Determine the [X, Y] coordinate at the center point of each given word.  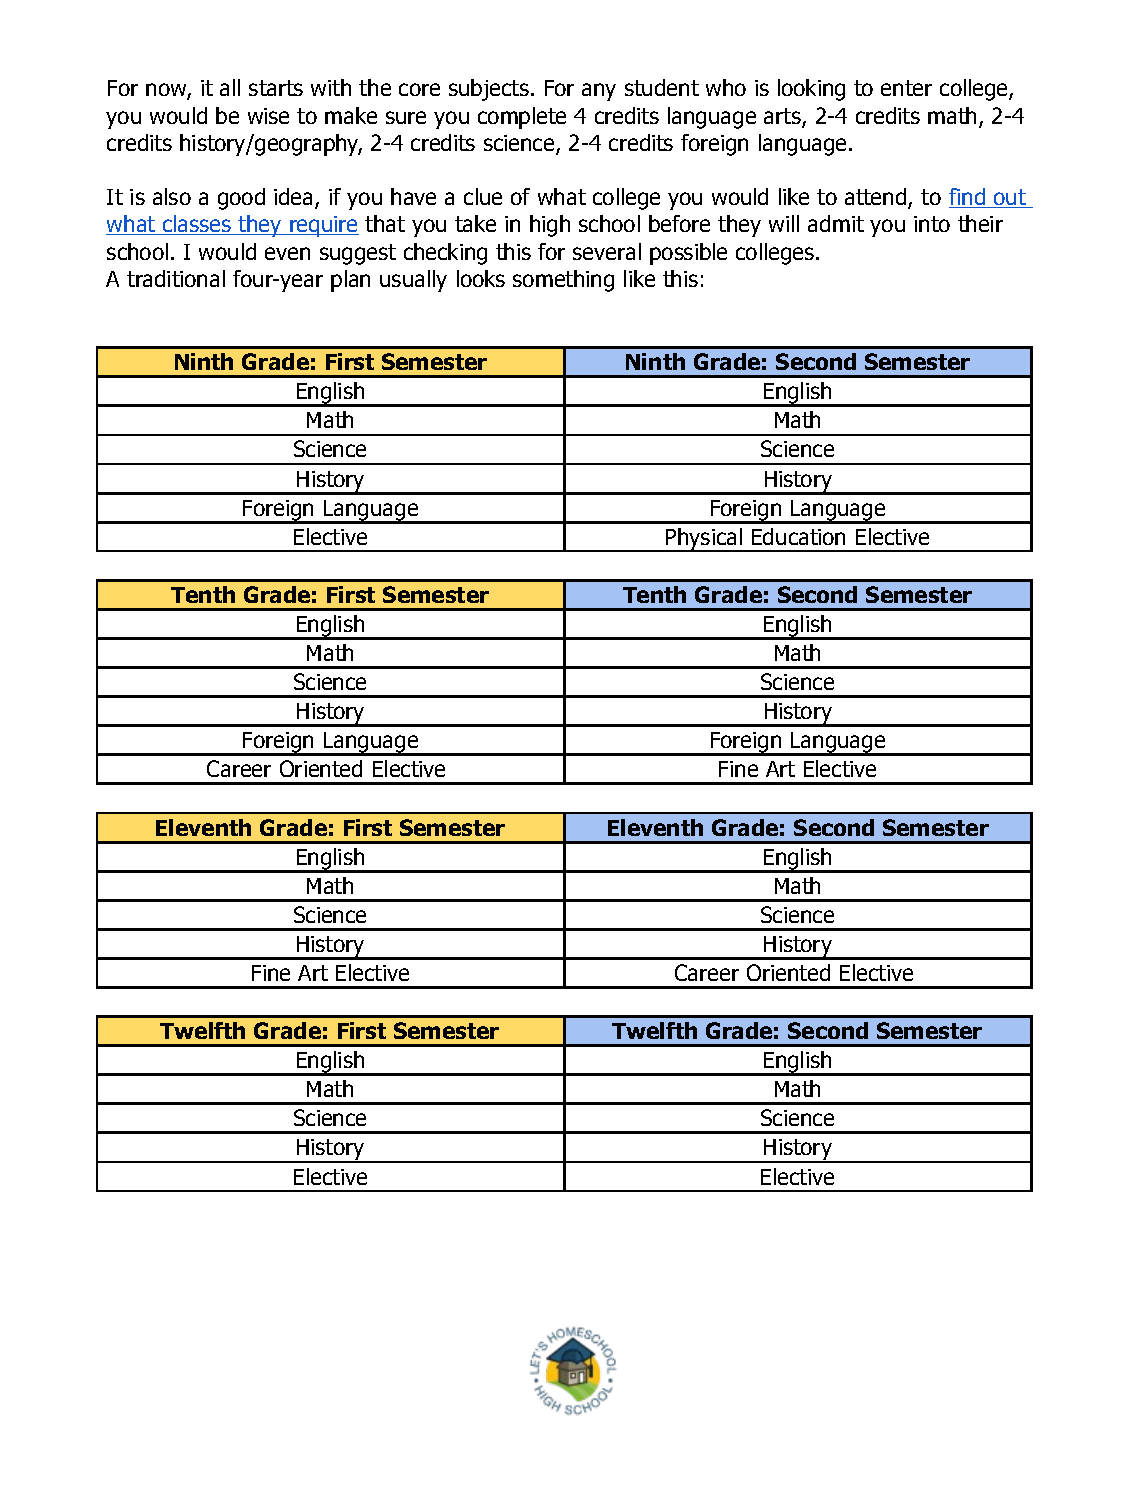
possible [688, 254]
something [563, 281]
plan [350, 281]
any [599, 92]
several [607, 251]
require [323, 226]
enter [906, 88]
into [932, 224]
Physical [704, 540]
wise [268, 116]
